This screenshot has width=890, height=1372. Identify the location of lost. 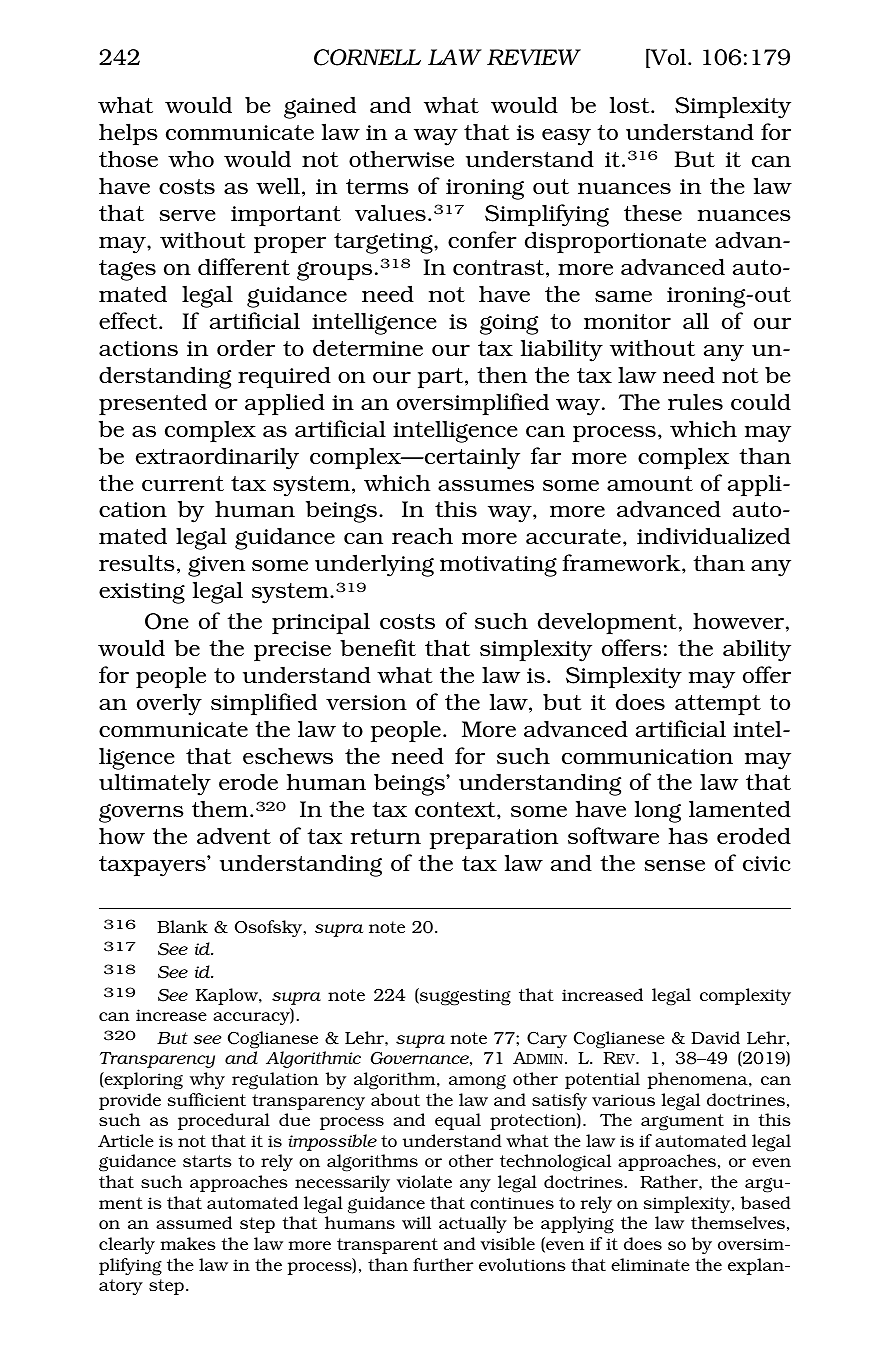
(631, 104).
